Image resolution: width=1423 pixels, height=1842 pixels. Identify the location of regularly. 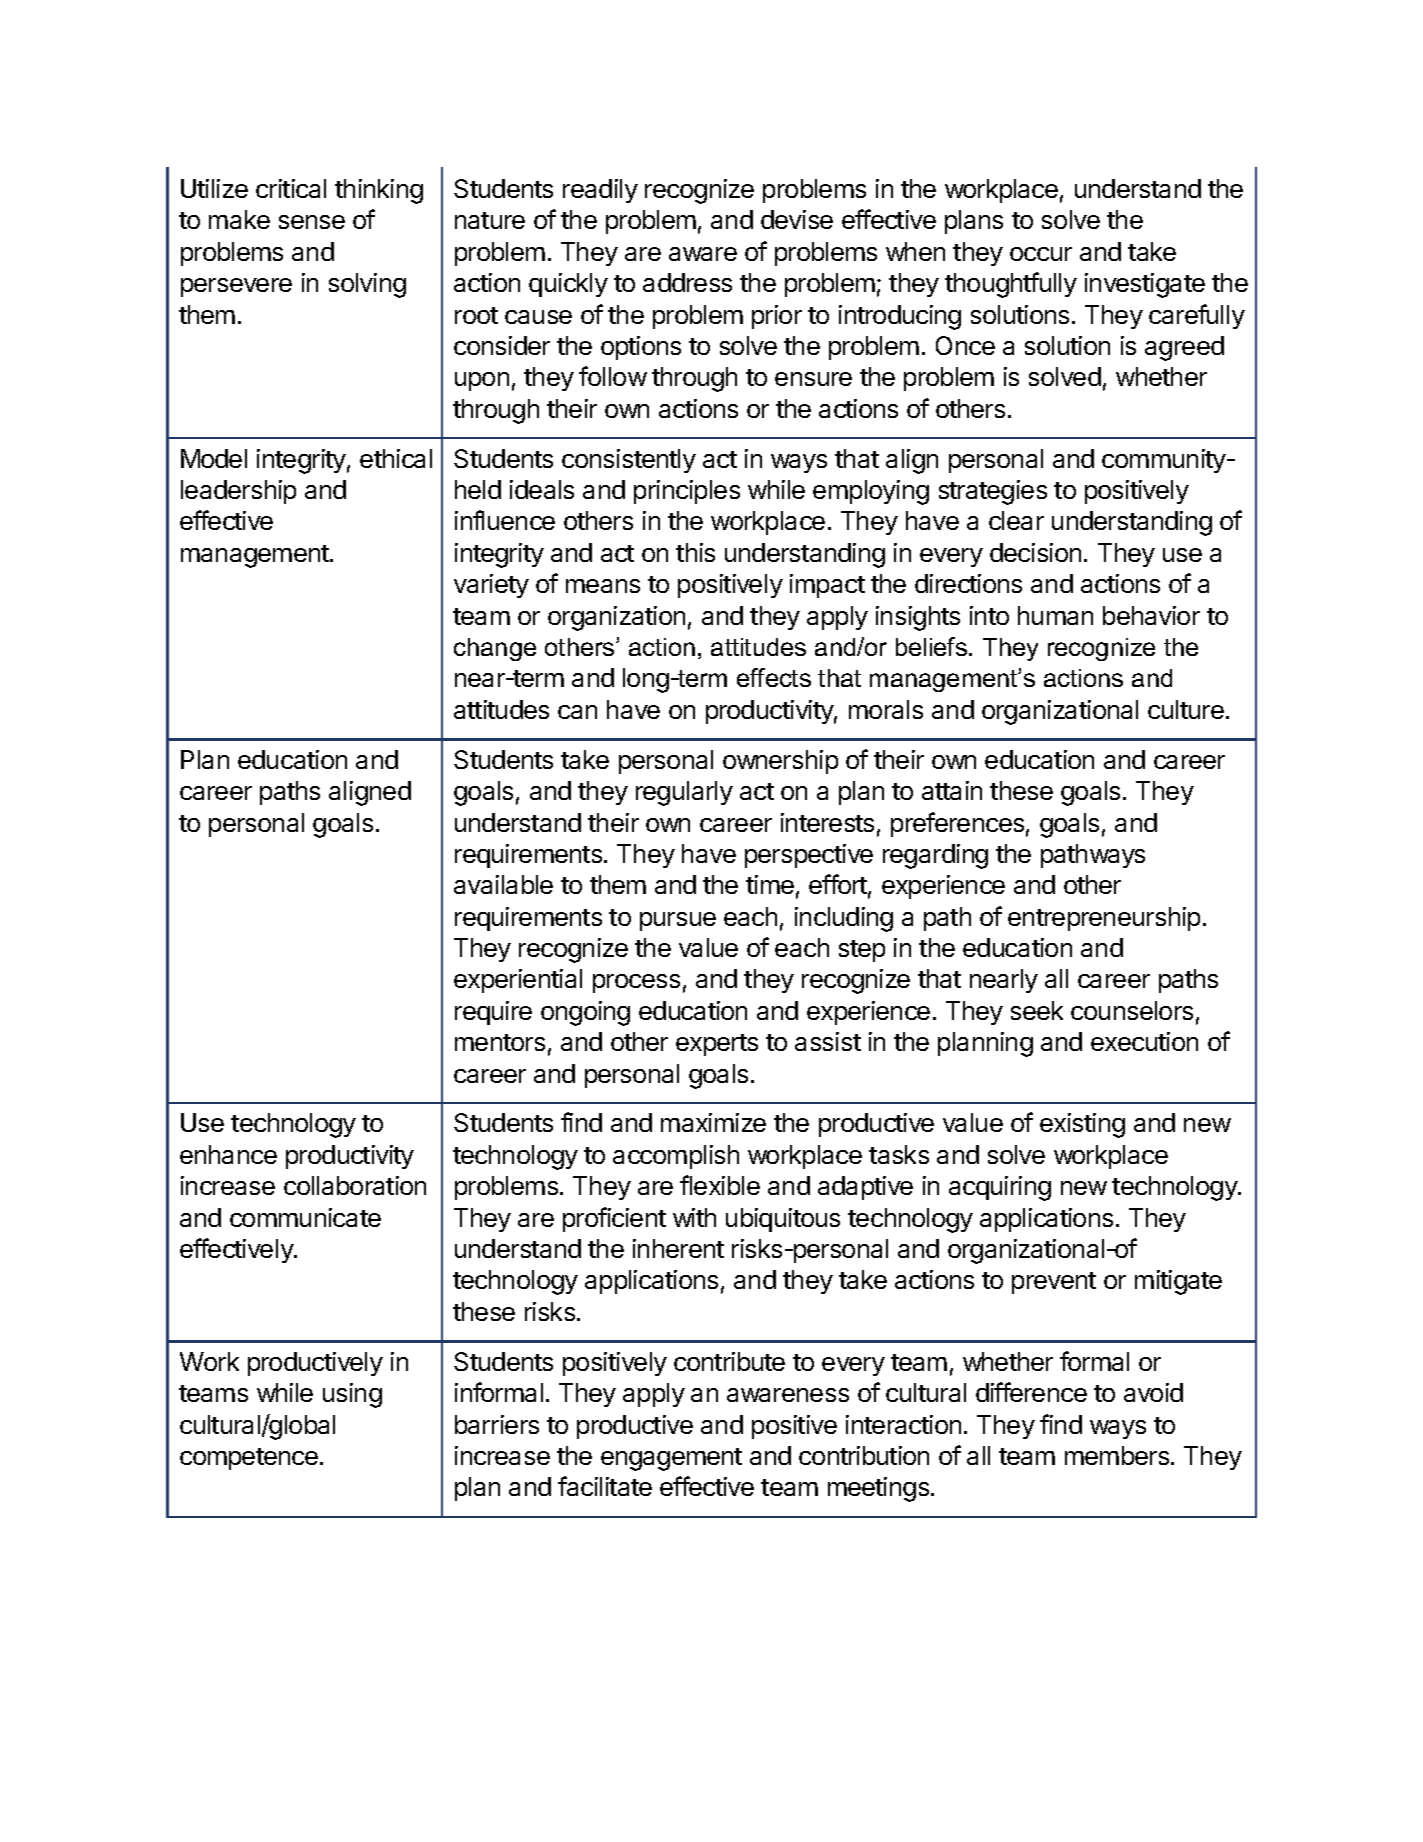
(684, 793).
